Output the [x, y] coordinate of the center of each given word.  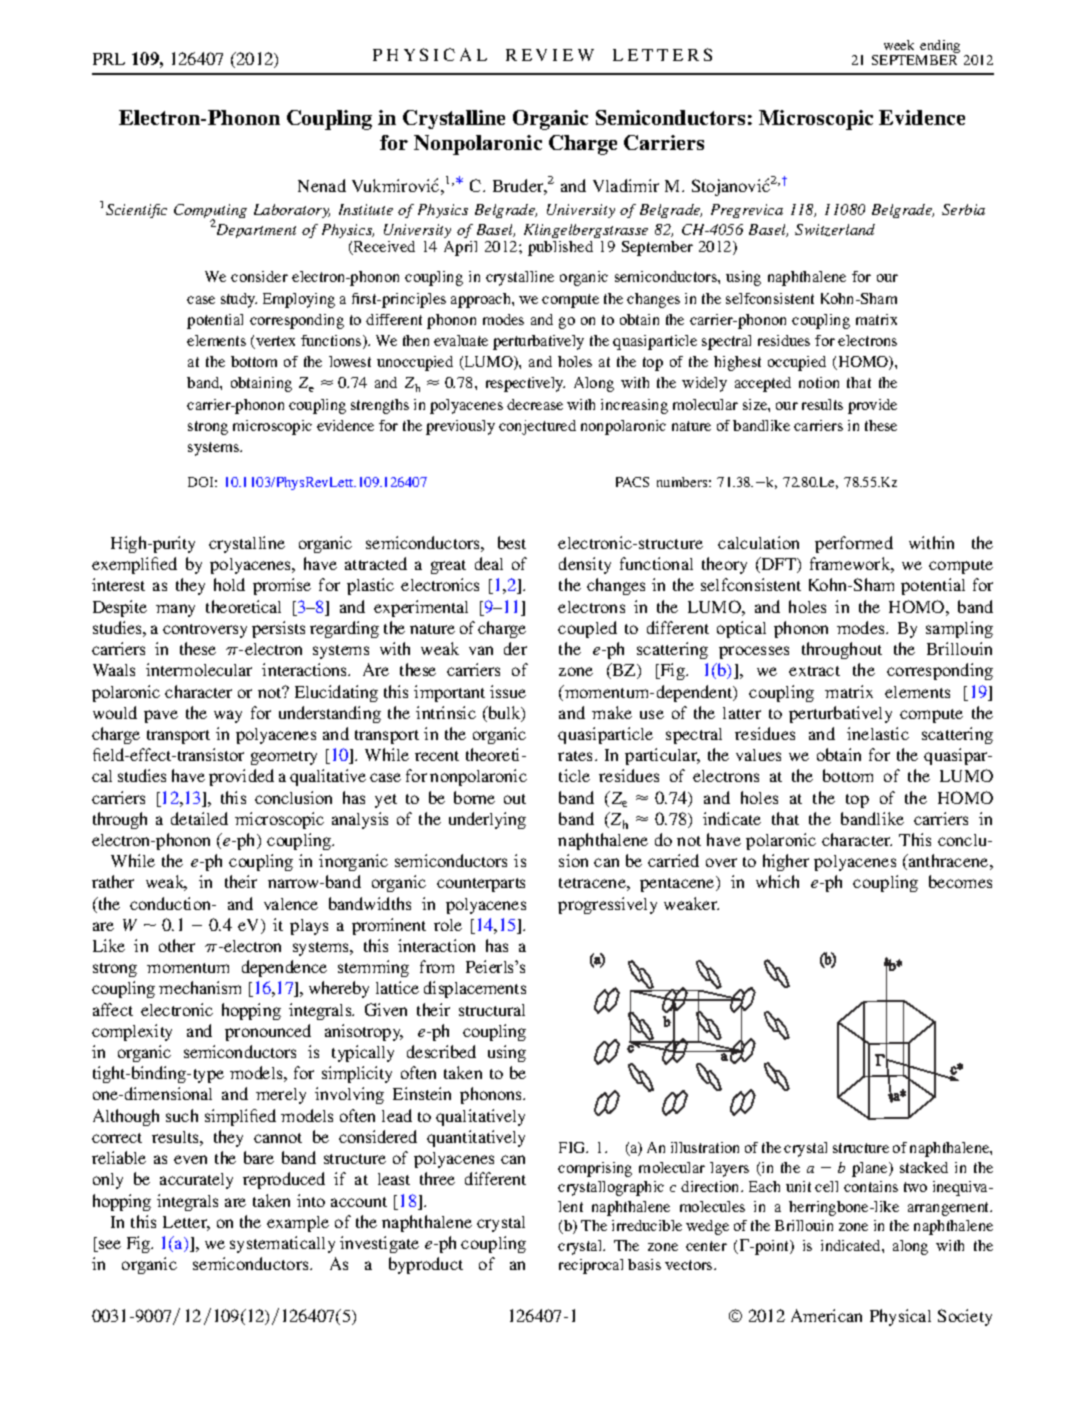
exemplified [134, 565]
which [777, 881]
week [899, 45]
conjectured [537, 427]
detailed [199, 818]
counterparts [481, 885]
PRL [109, 59]
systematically [282, 1244]
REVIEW [550, 55]
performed [854, 544]
